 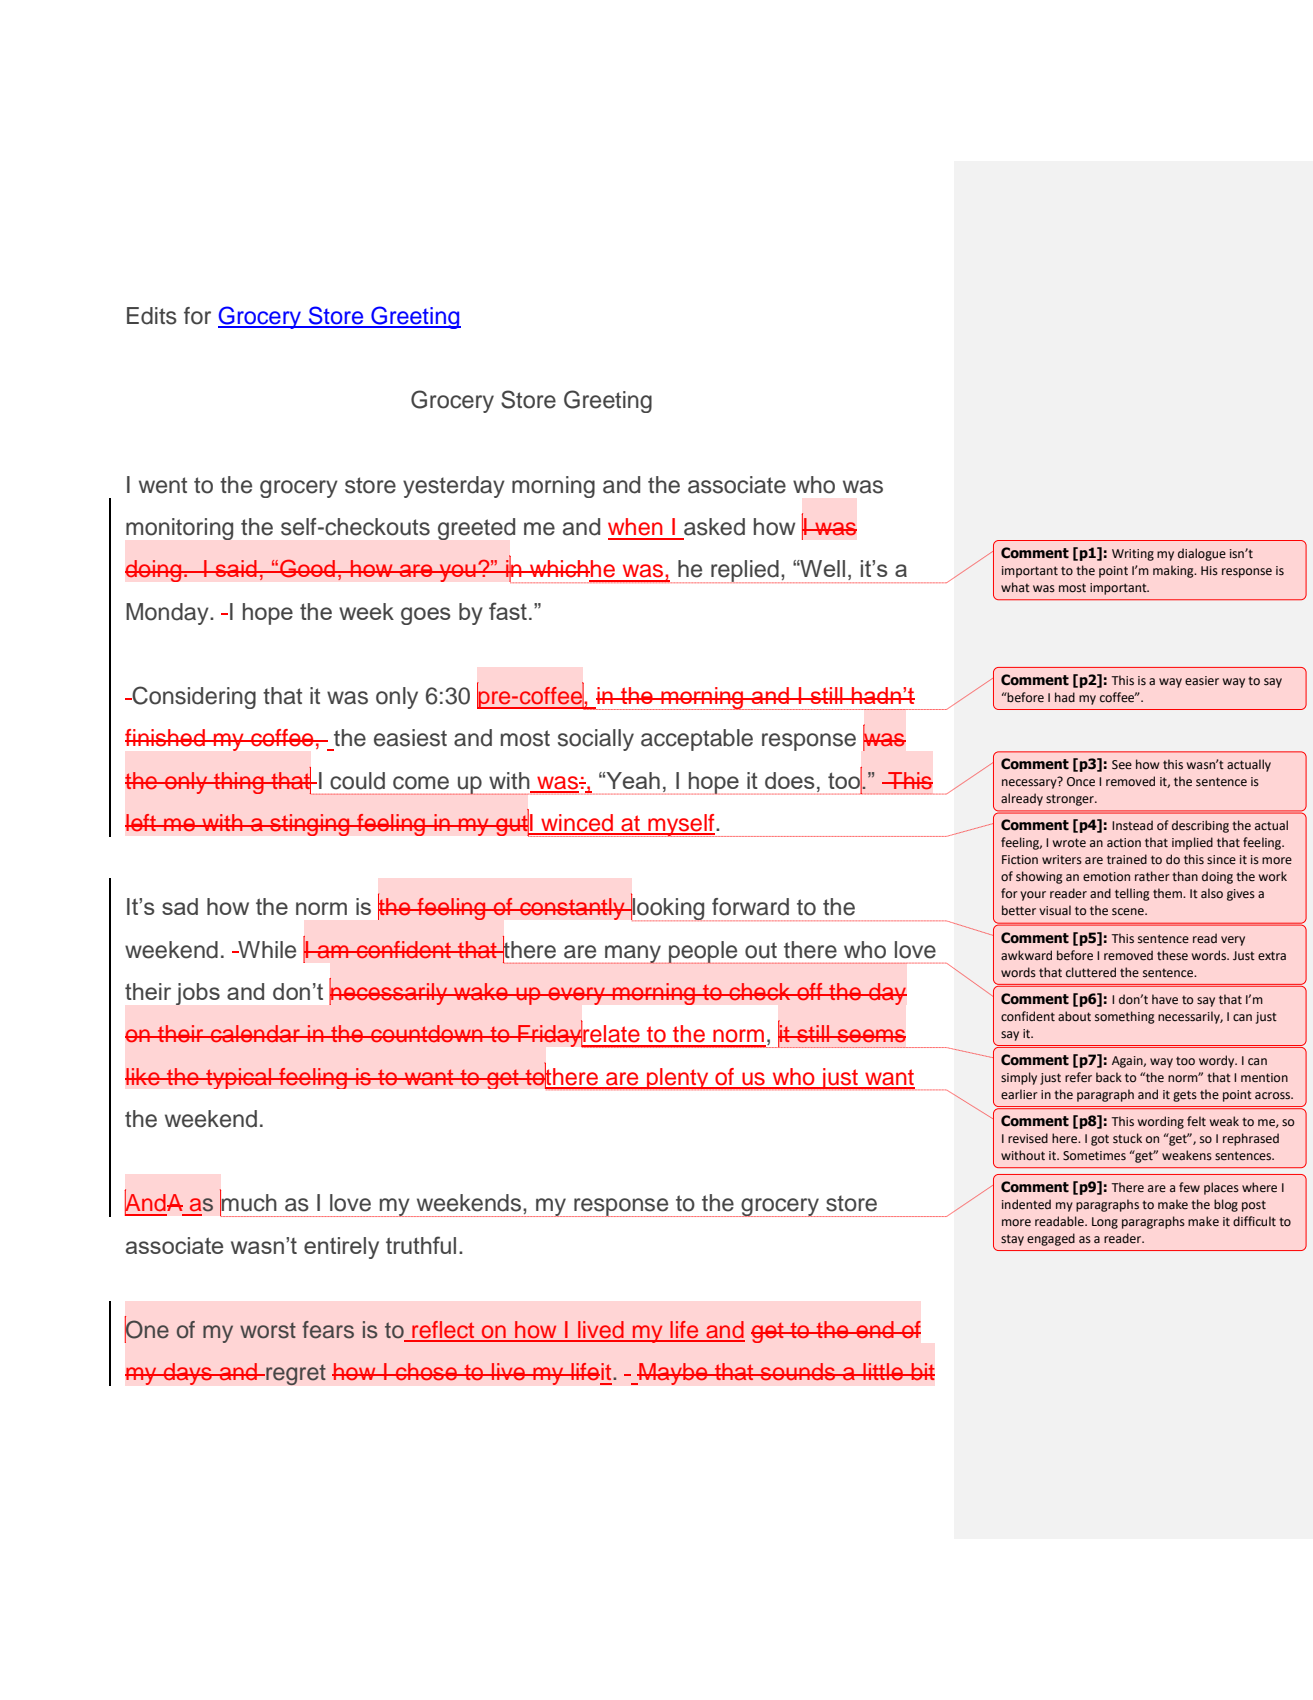 I want to click on jobs, so click(x=198, y=994).
